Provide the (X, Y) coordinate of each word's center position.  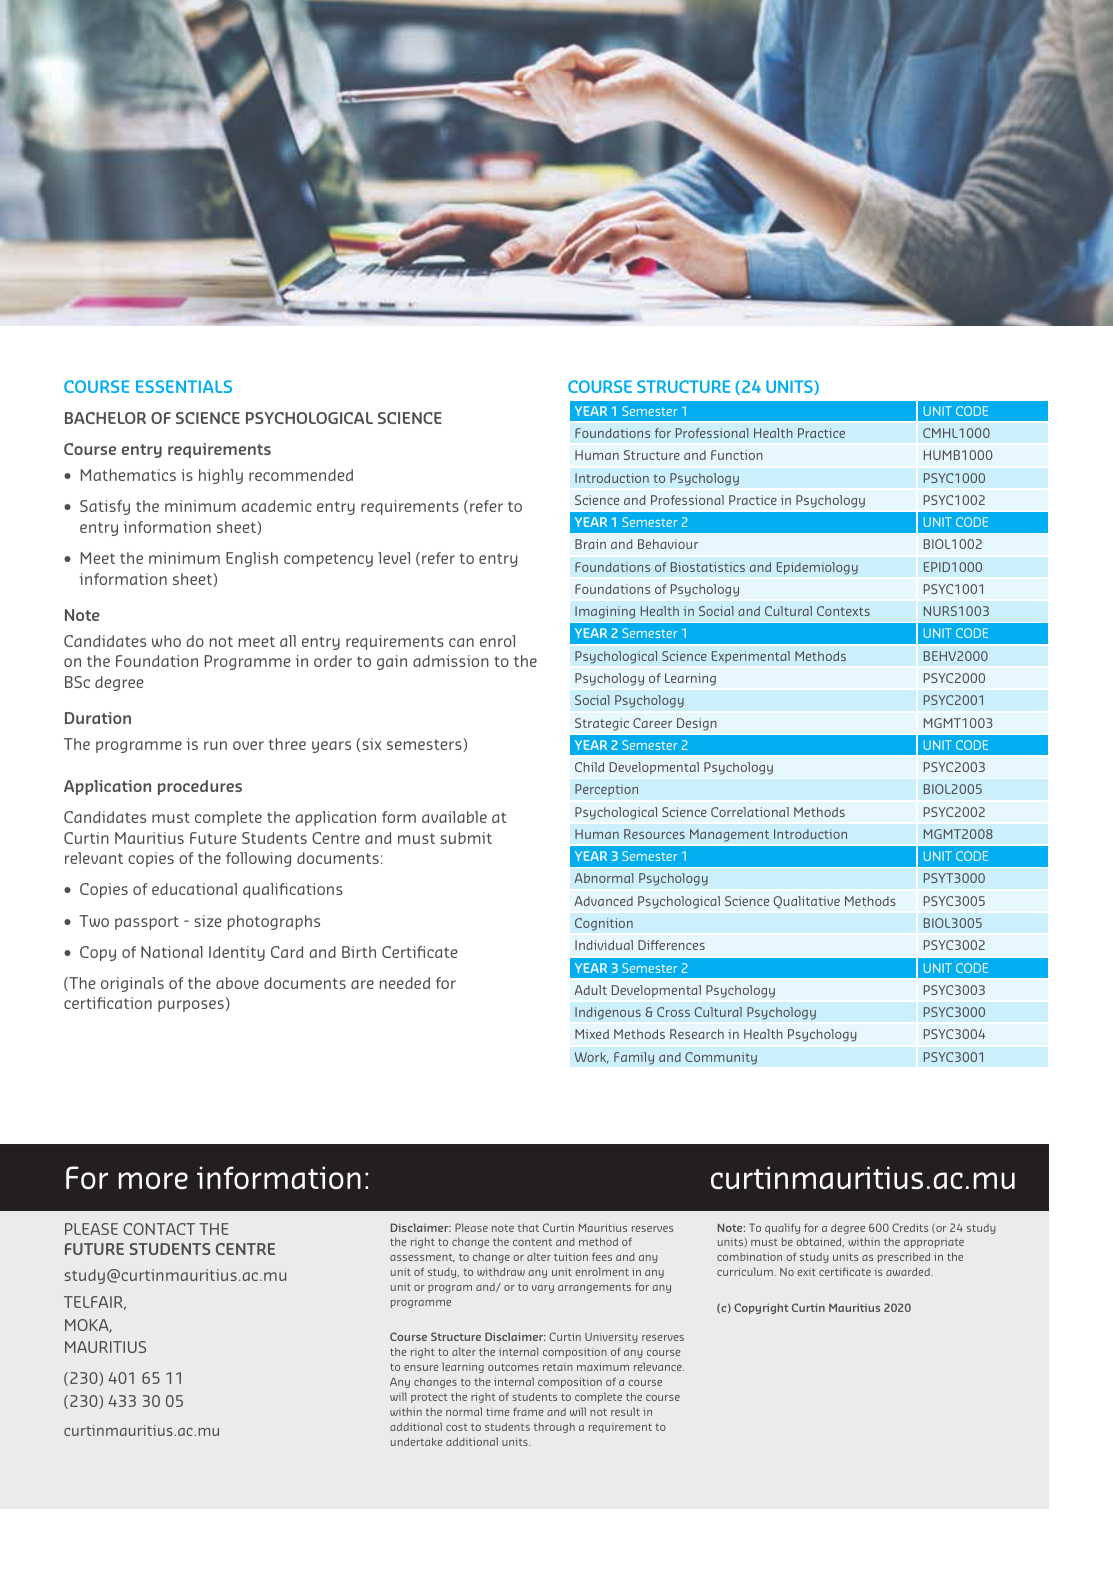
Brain (590, 544)
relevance (659, 1366)
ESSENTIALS (184, 386)
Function (737, 455)
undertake (417, 1442)
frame (528, 1412)
